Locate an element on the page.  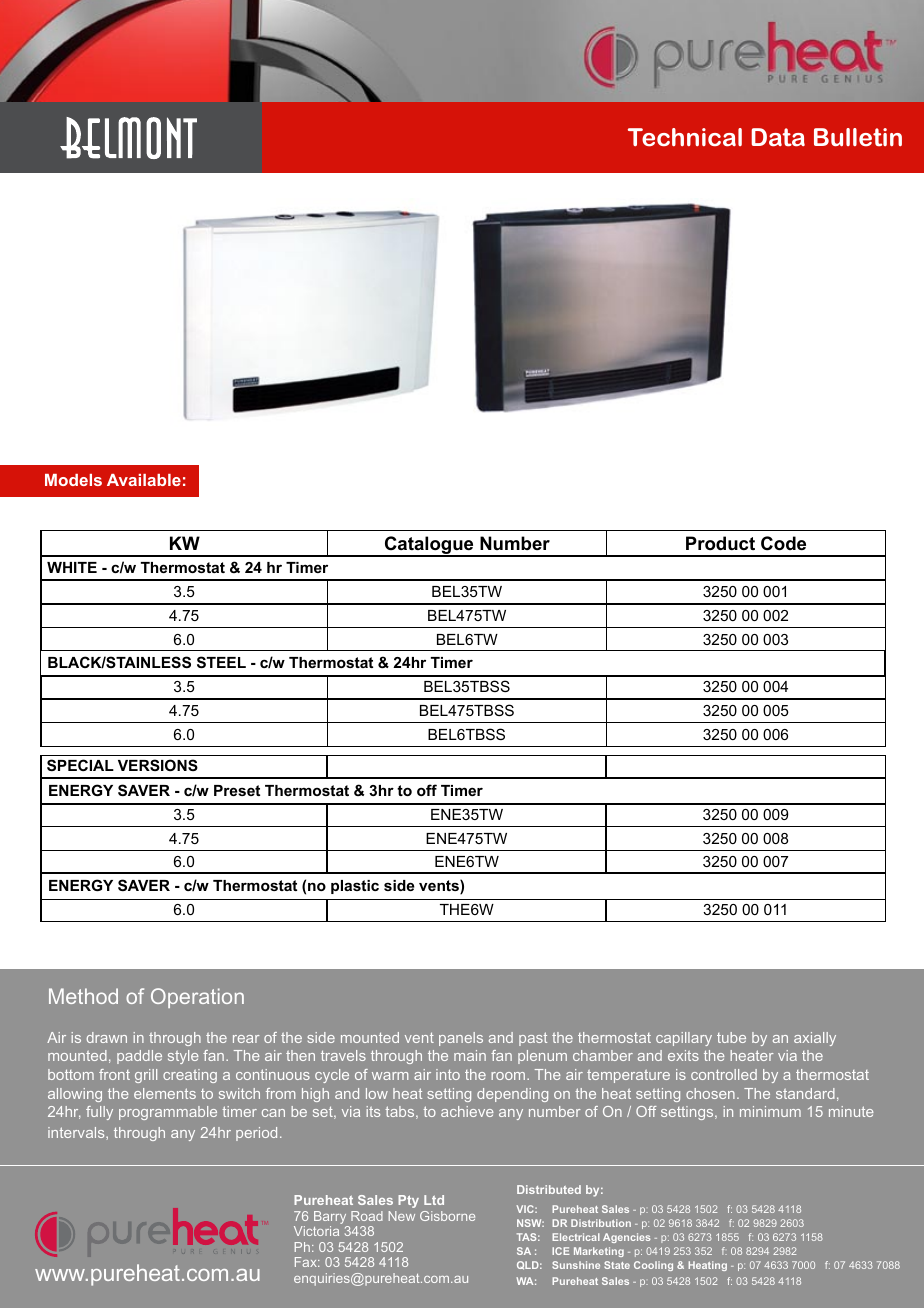
Data is located at coordinates (778, 137).
